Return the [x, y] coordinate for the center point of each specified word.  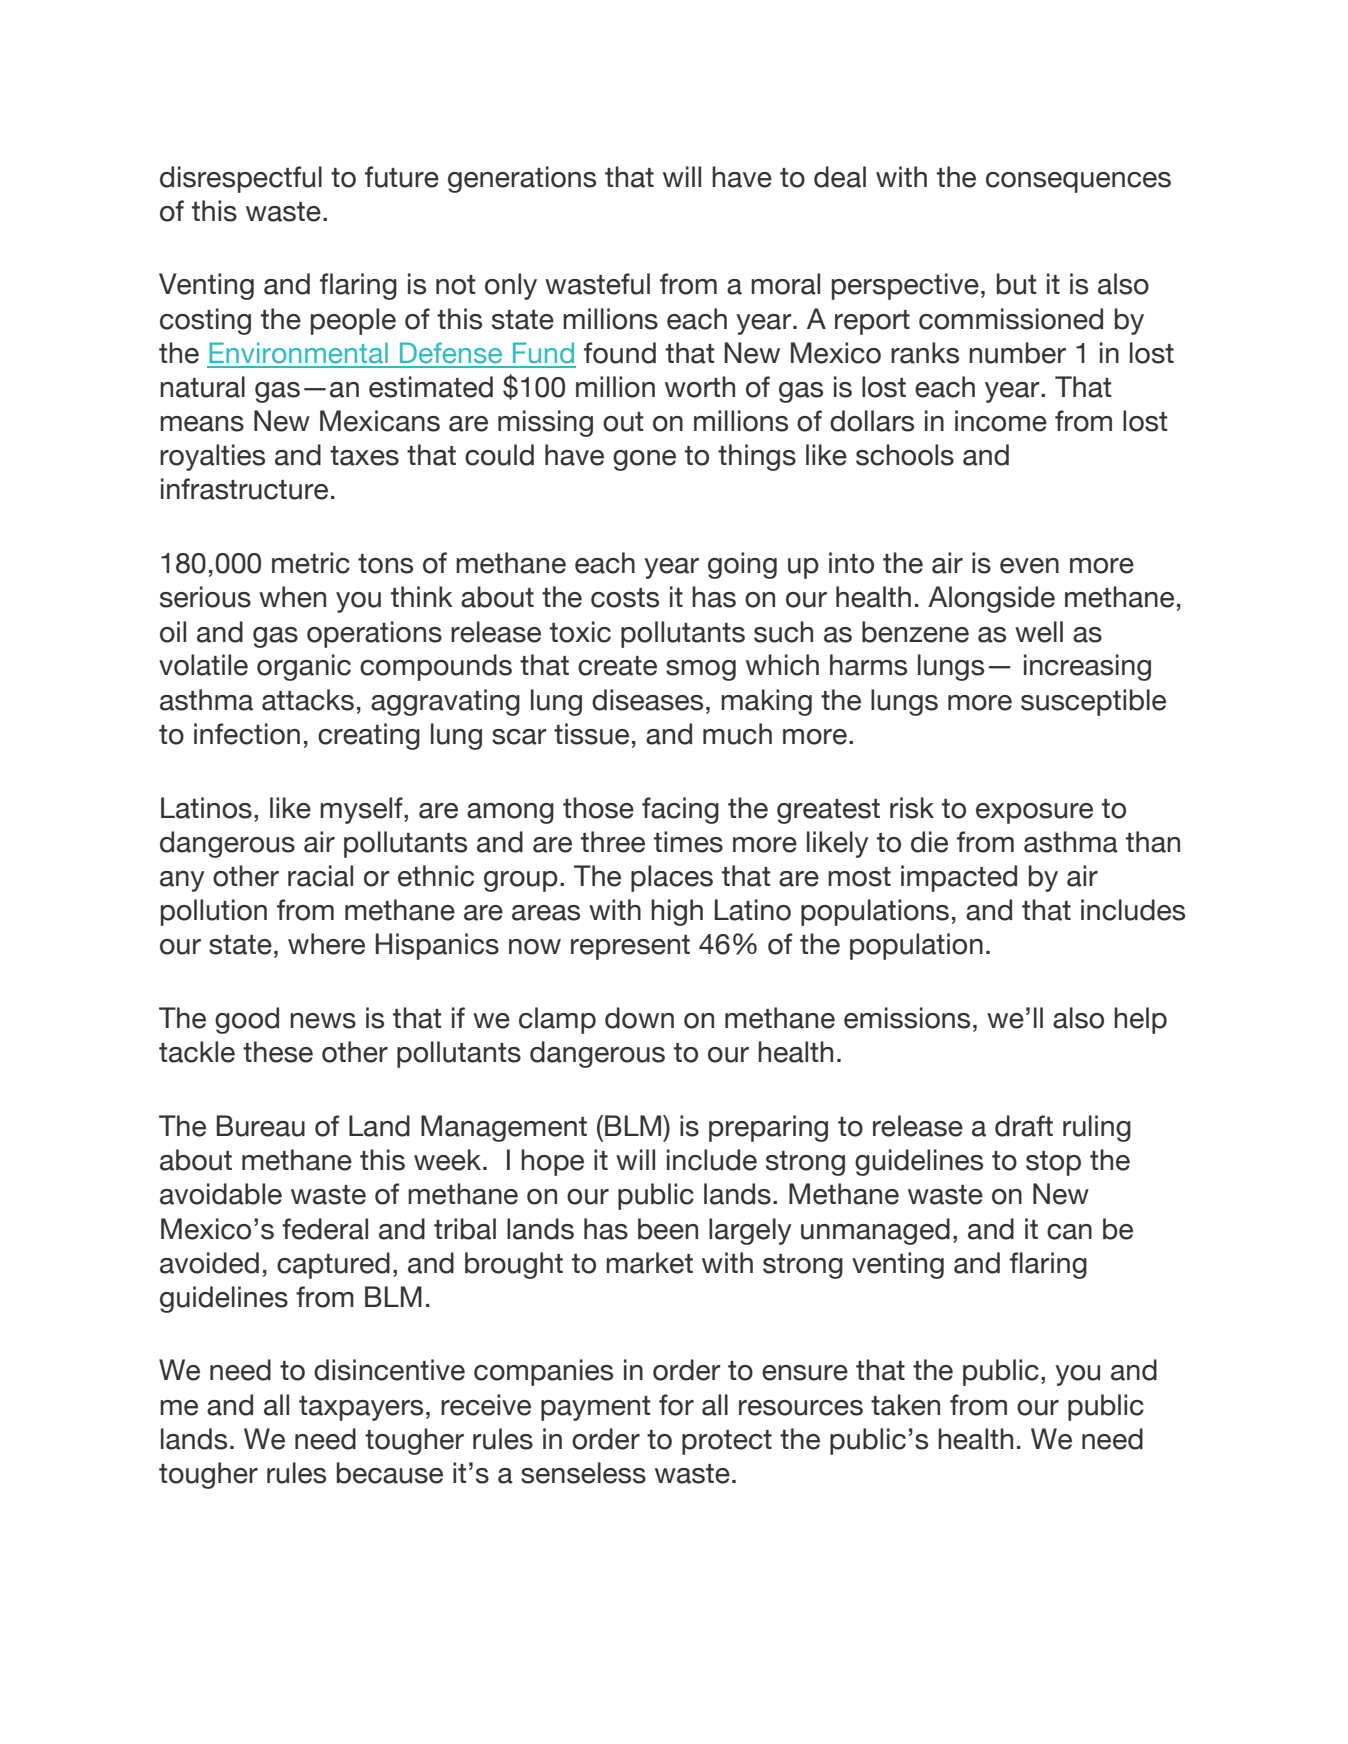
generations [522, 179]
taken [905, 1405]
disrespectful [241, 179]
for [676, 1405]
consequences [1078, 182]
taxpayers [361, 1408]
